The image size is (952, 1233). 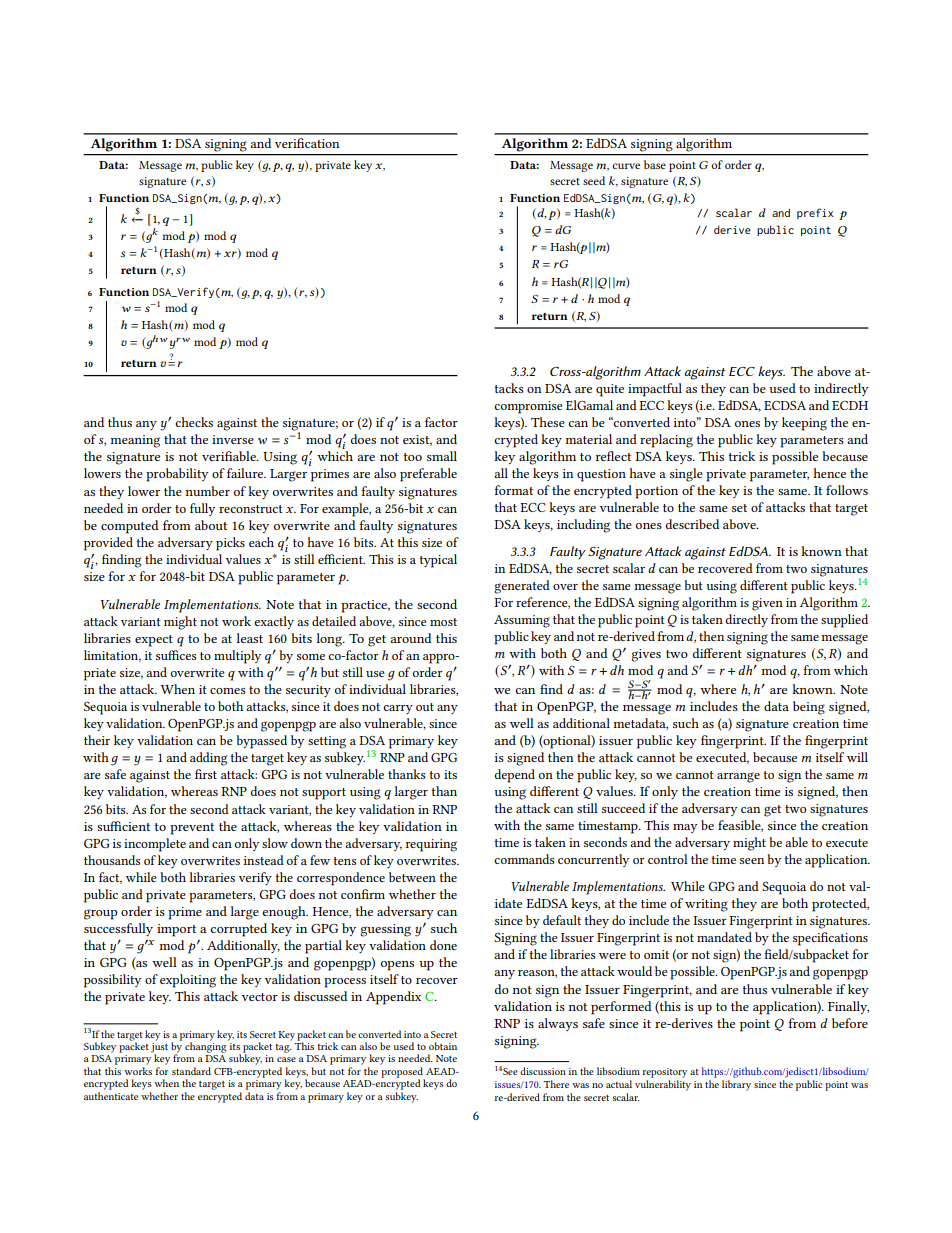 I want to click on prefix, so click(x=815, y=213).
